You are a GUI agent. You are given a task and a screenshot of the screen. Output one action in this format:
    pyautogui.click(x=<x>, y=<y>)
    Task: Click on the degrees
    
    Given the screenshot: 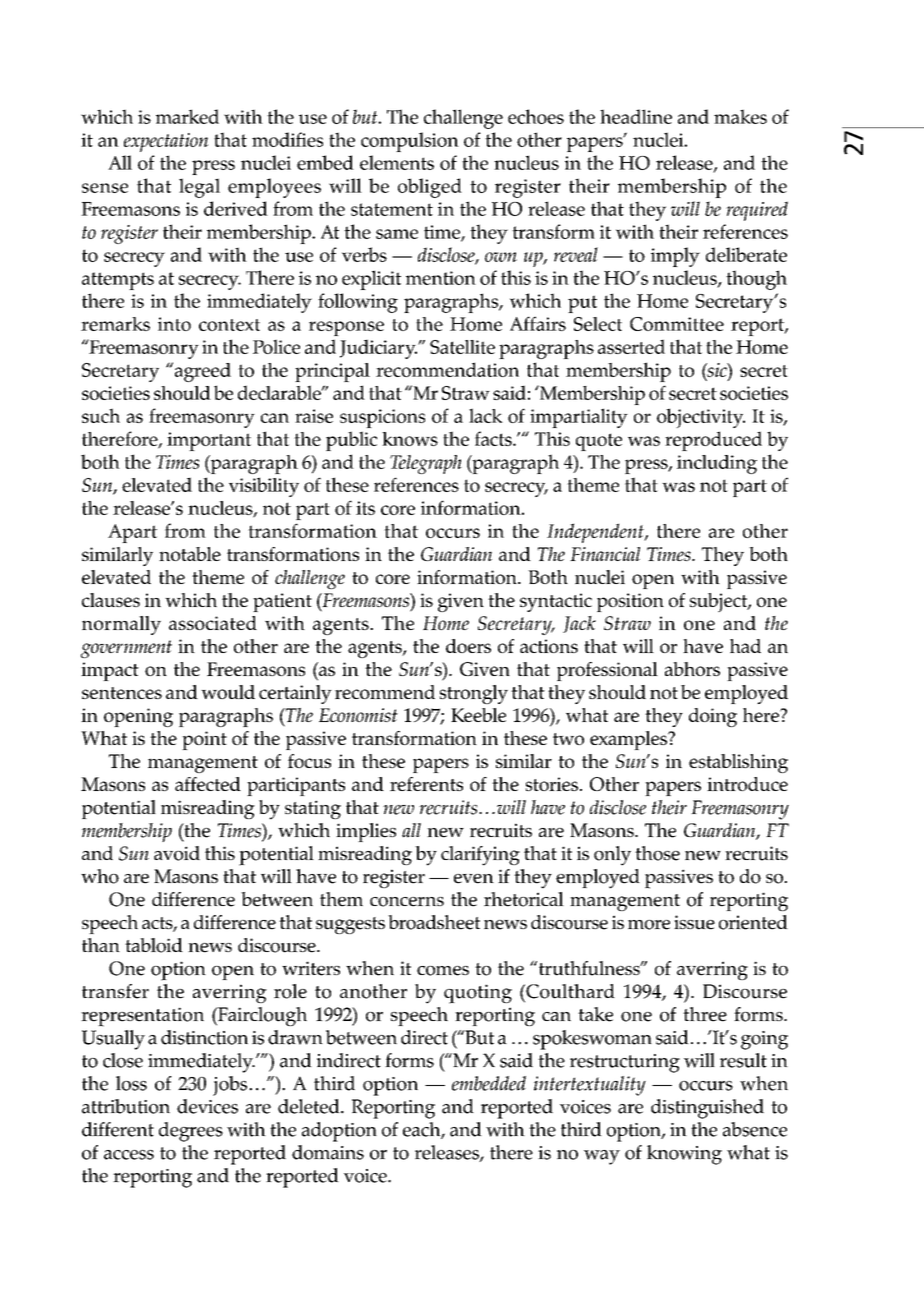 What is the action you would take?
    pyautogui.click(x=191, y=1132)
